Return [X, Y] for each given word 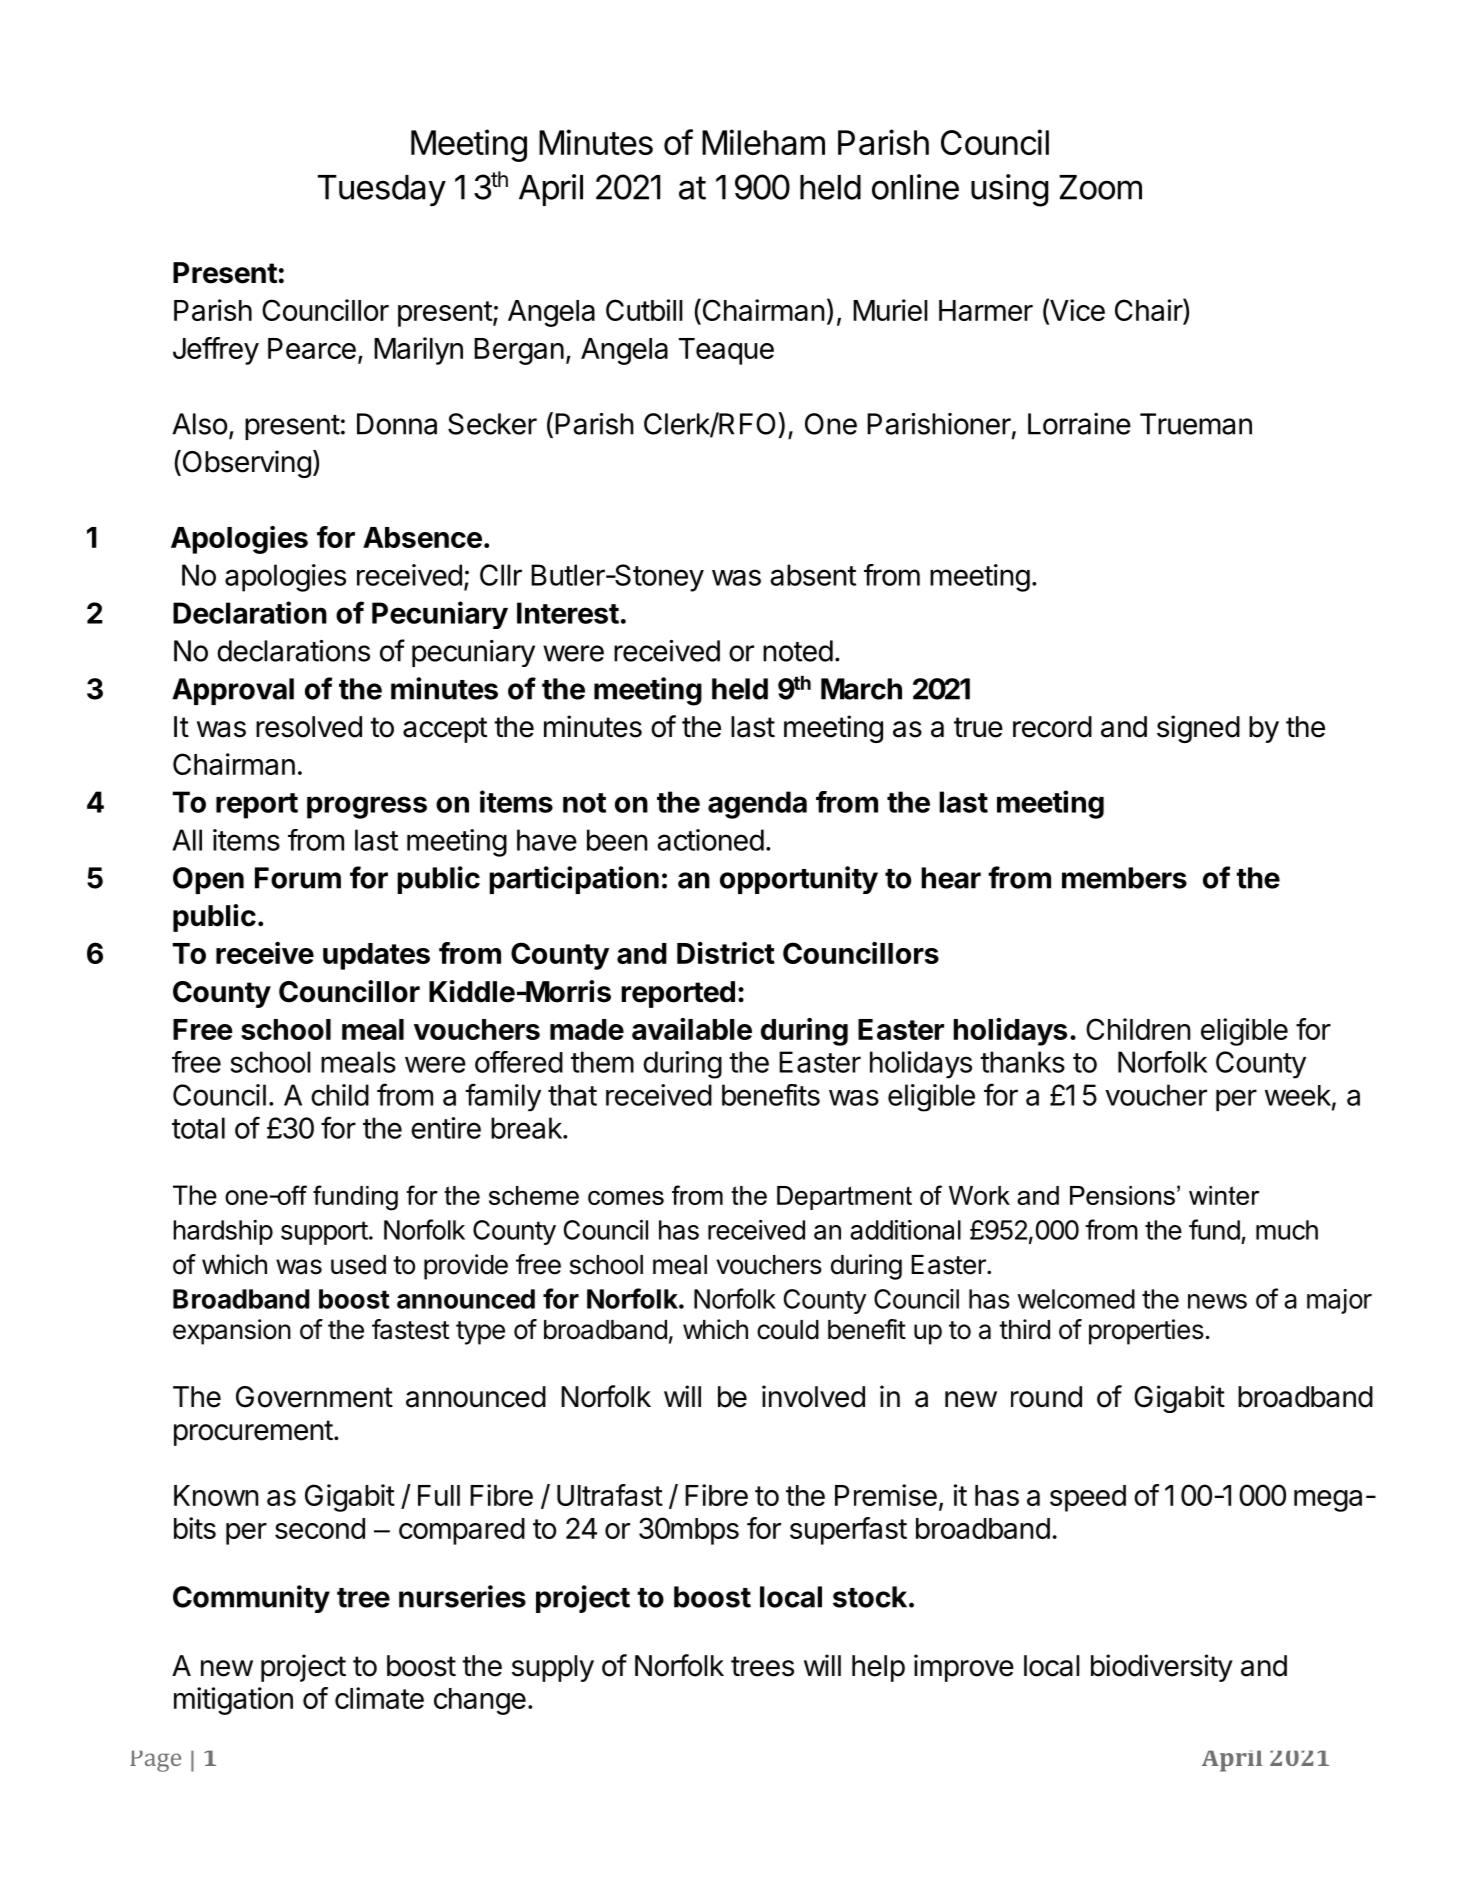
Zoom [1100, 187]
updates [376, 956]
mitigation [233, 1701]
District [726, 953]
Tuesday [382, 190]
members [1124, 878]
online [915, 187]
